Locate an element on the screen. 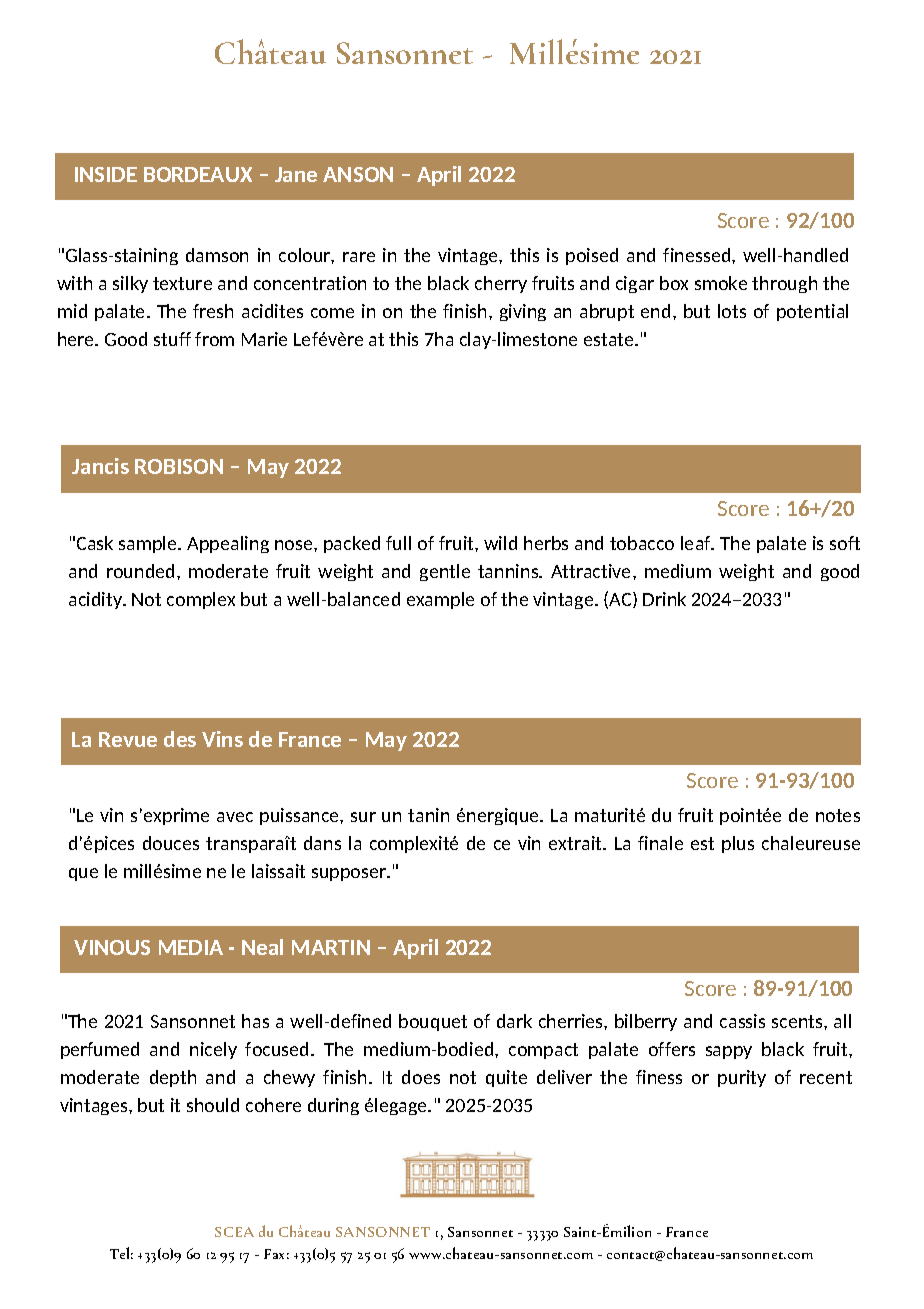  Tel is located at coordinates (121, 1253).
